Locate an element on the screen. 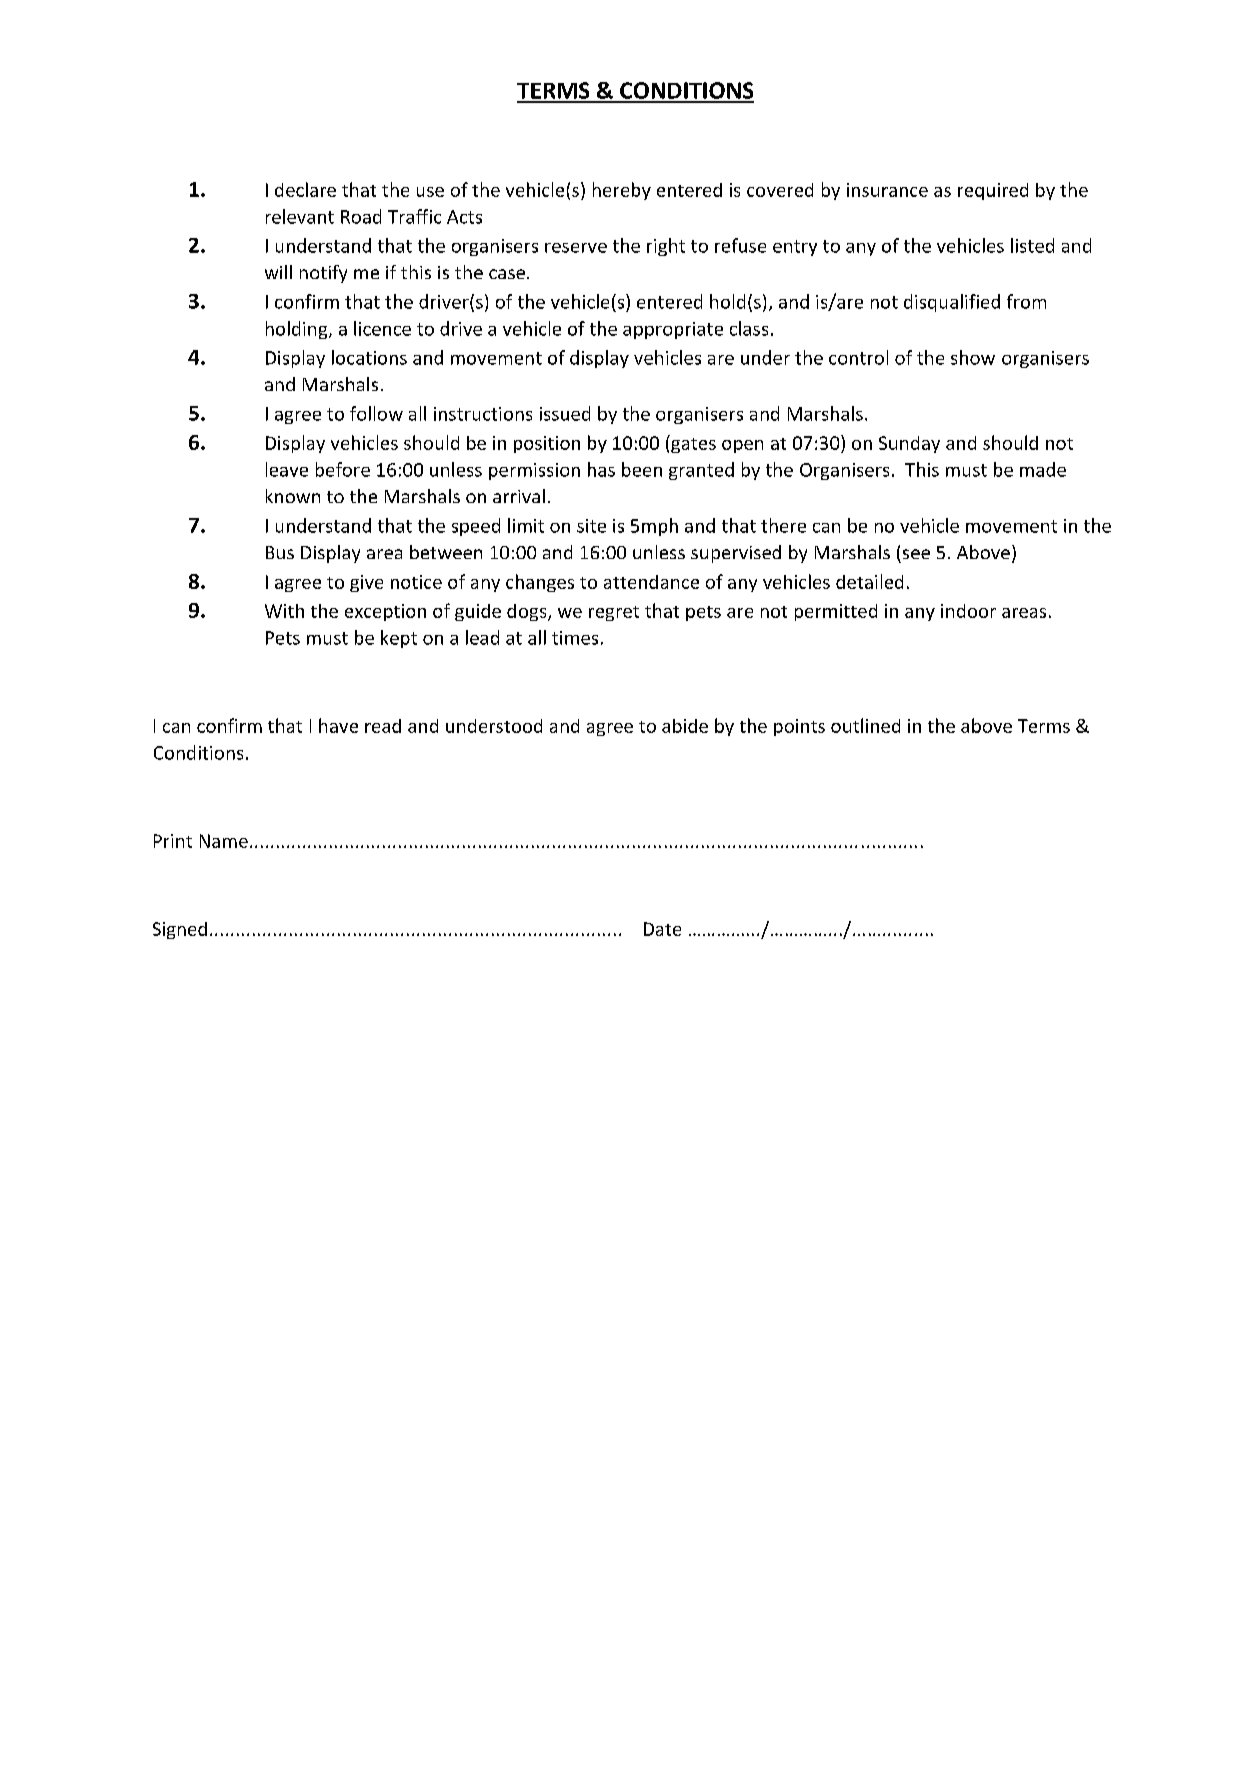 This screenshot has height=1773, width=1254. hereby is located at coordinates (622, 191).
